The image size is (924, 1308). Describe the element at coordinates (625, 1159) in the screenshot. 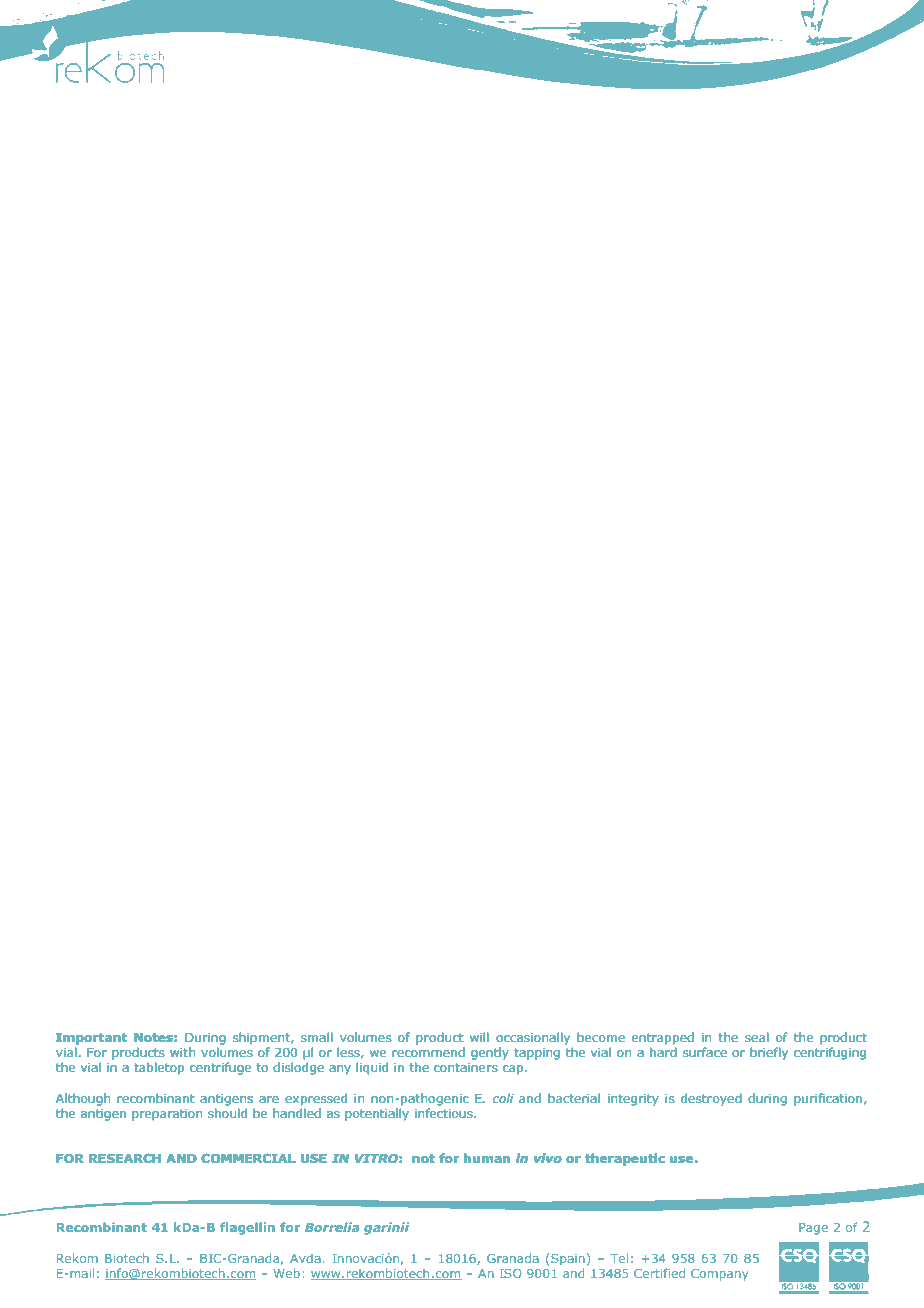

I see `therapeutic` at that location.
